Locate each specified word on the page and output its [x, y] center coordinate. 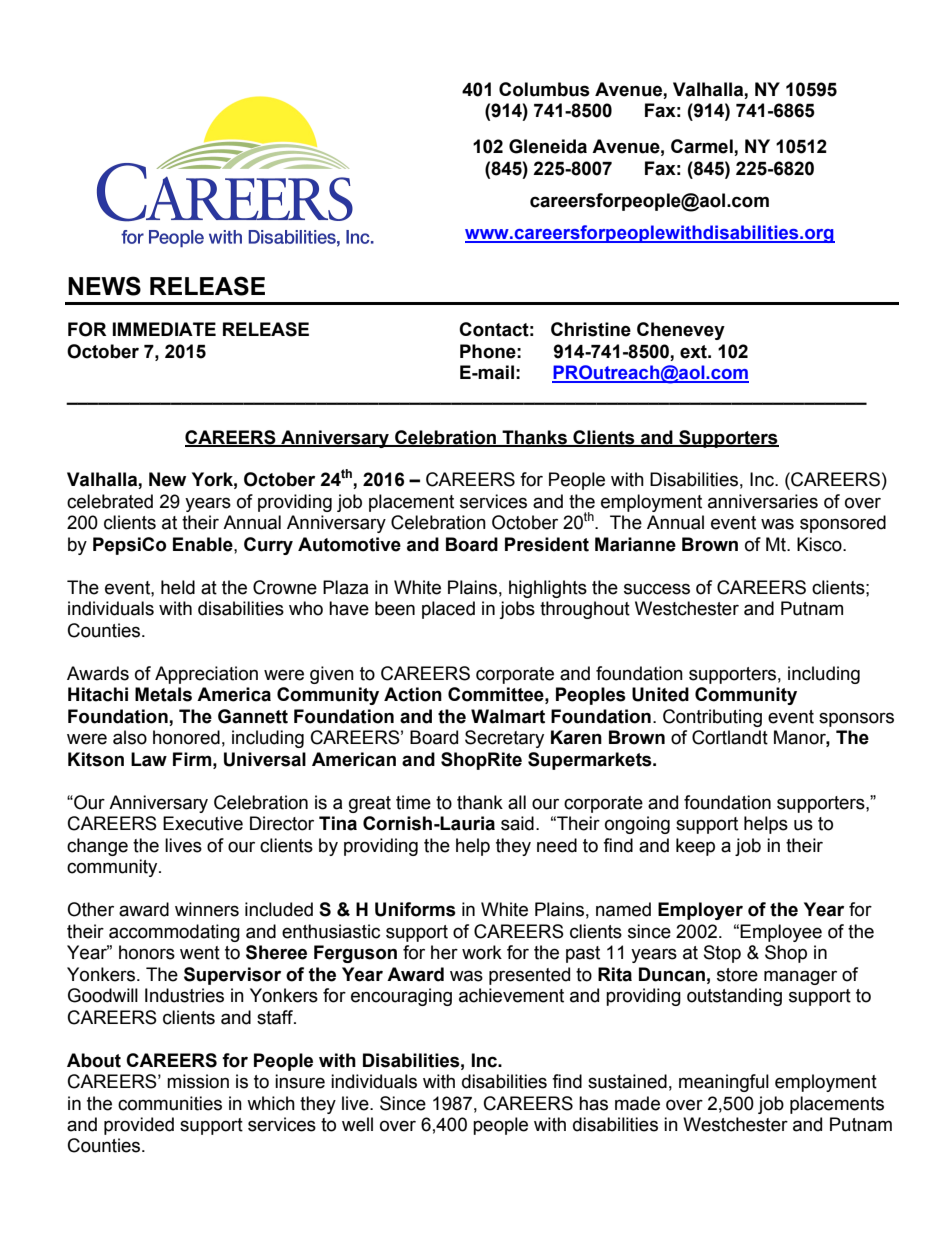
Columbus [544, 89]
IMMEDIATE [164, 329]
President [547, 544]
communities [170, 1103]
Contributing [712, 718]
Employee [781, 933]
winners [207, 909]
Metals [163, 694]
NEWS [104, 286]
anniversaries [763, 501]
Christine [591, 329]
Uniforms [415, 909]
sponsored [843, 524]
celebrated [110, 501]
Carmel [703, 147]
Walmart [508, 716]
